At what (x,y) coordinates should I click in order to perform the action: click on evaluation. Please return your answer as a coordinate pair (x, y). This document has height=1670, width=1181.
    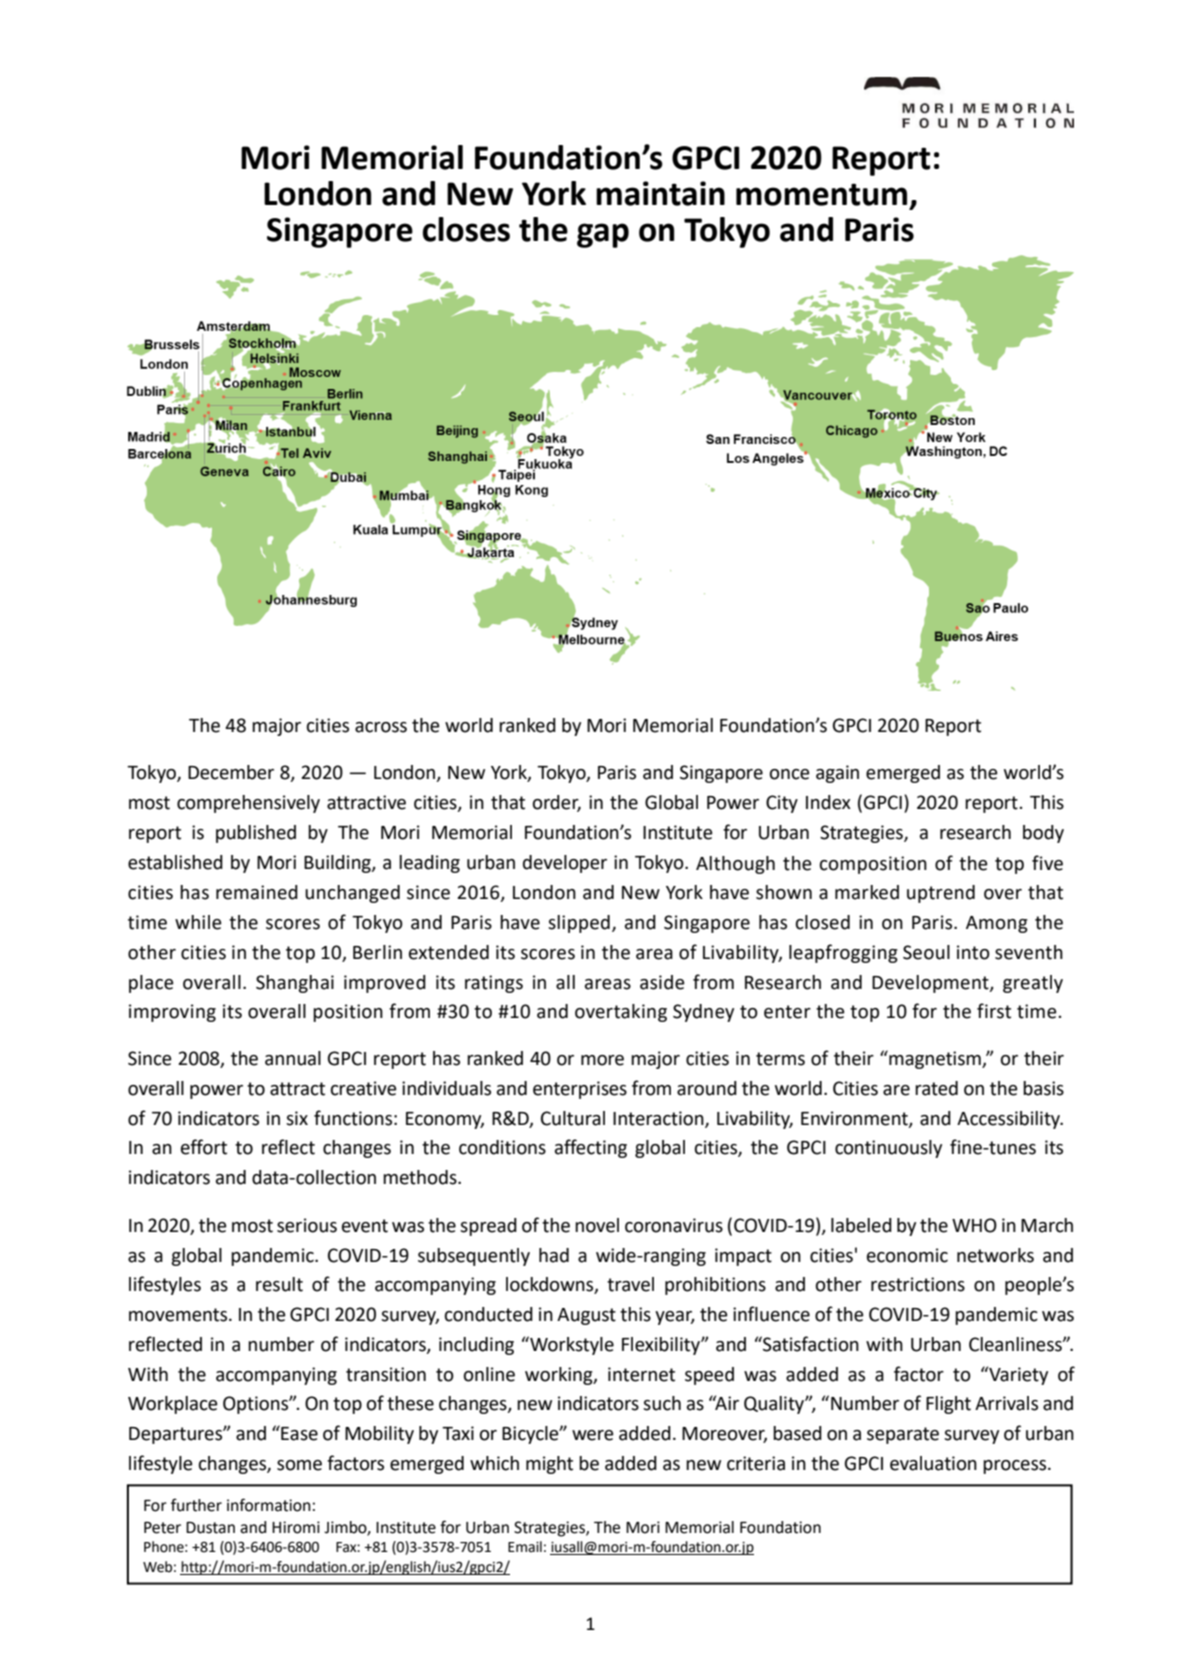
    Looking at the image, I should click on (933, 1463).
